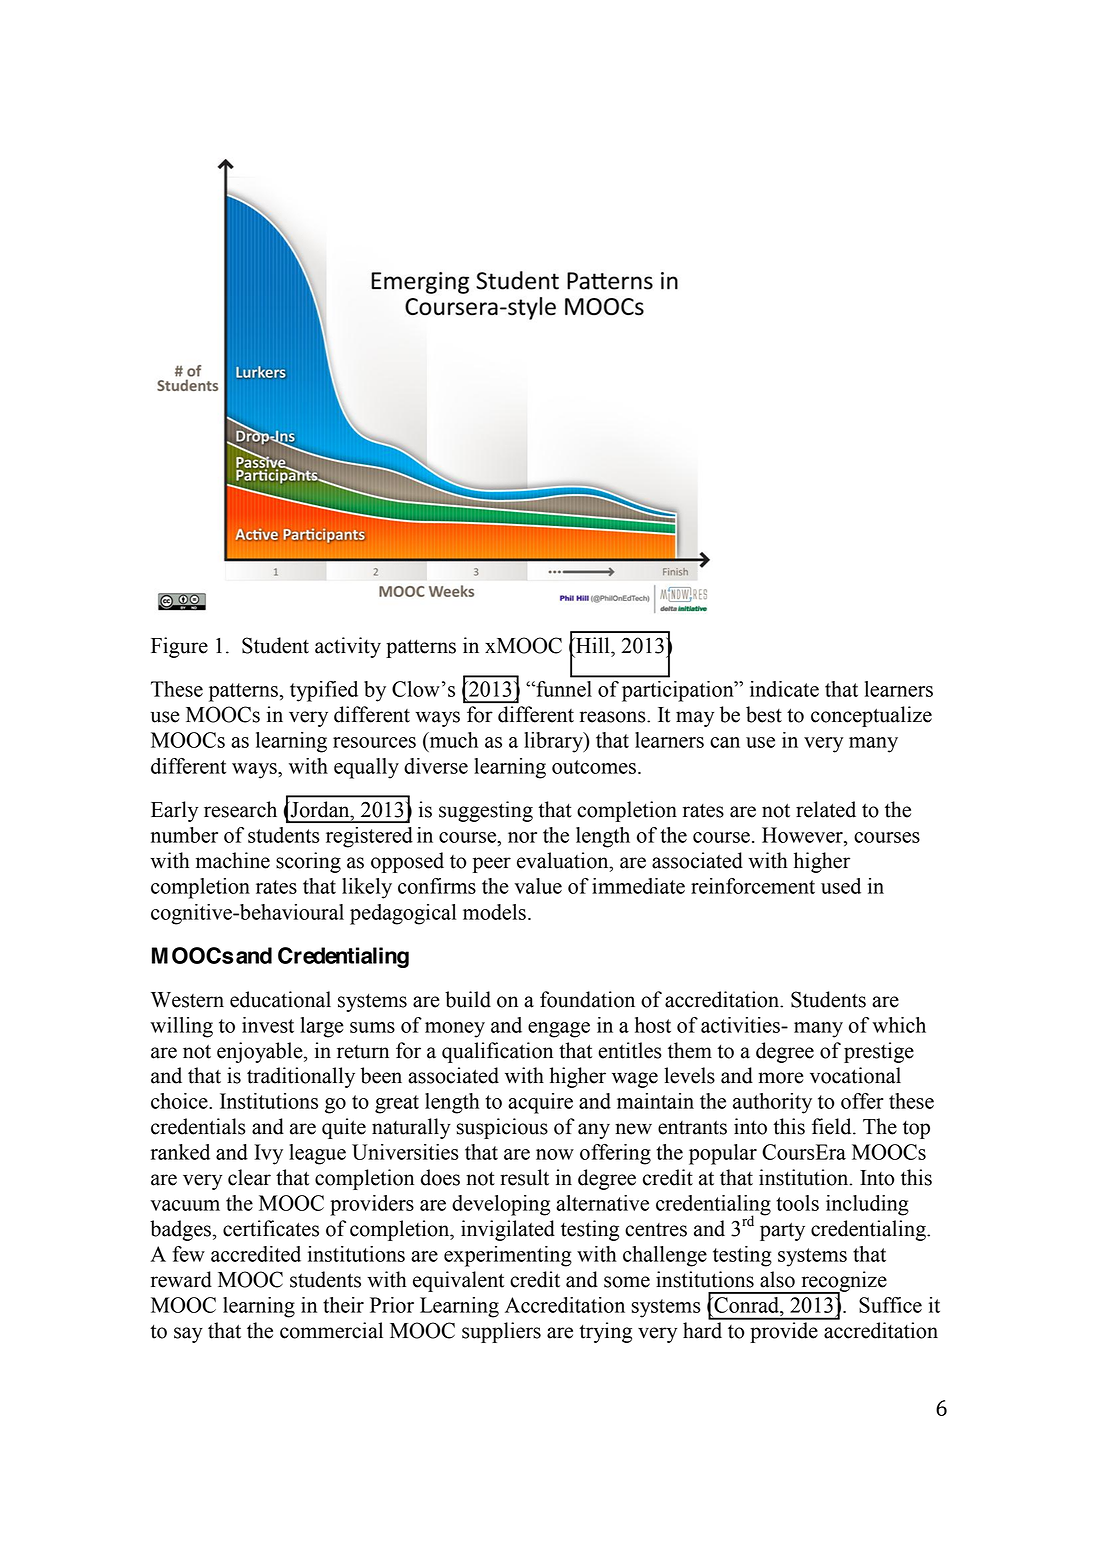  I want to click on machine, so click(233, 860).
